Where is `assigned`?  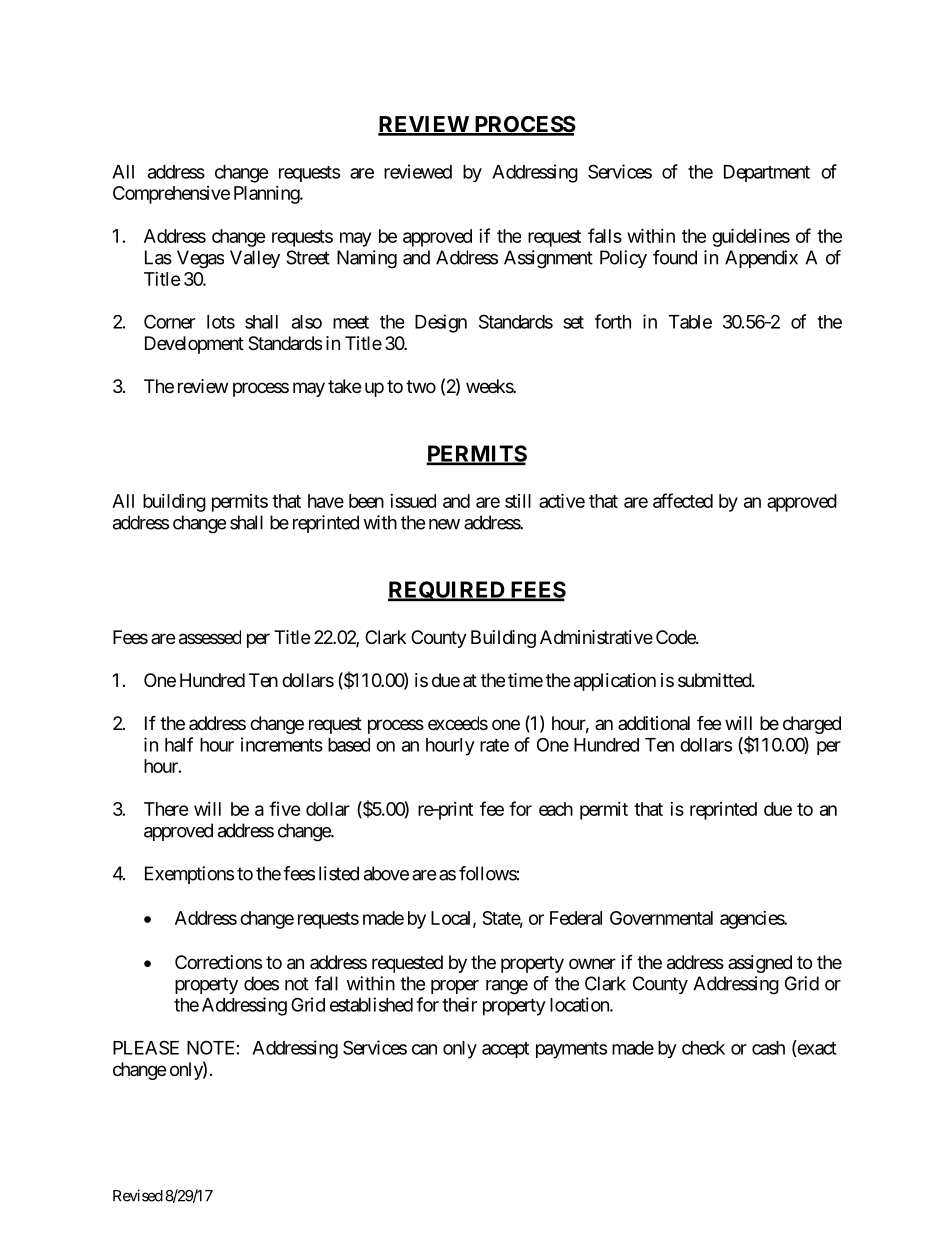 assigned is located at coordinates (760, 964).
